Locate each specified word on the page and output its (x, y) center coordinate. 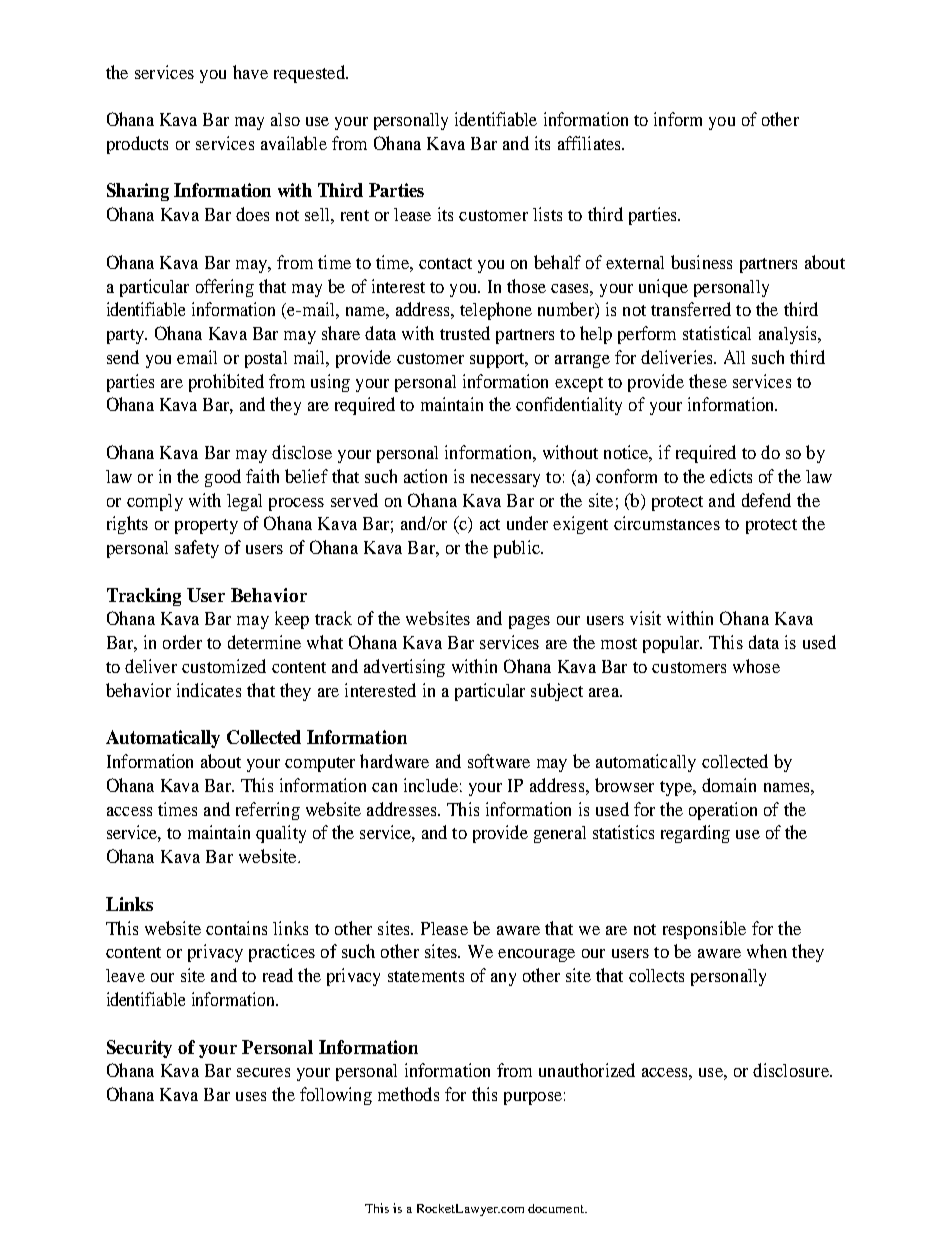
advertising (404, 668)
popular (672, 644)
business (701, 262)
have (250, 72)
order (182, 642)
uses (251, 1096)
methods (408, 1094)
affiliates (590, 143)
